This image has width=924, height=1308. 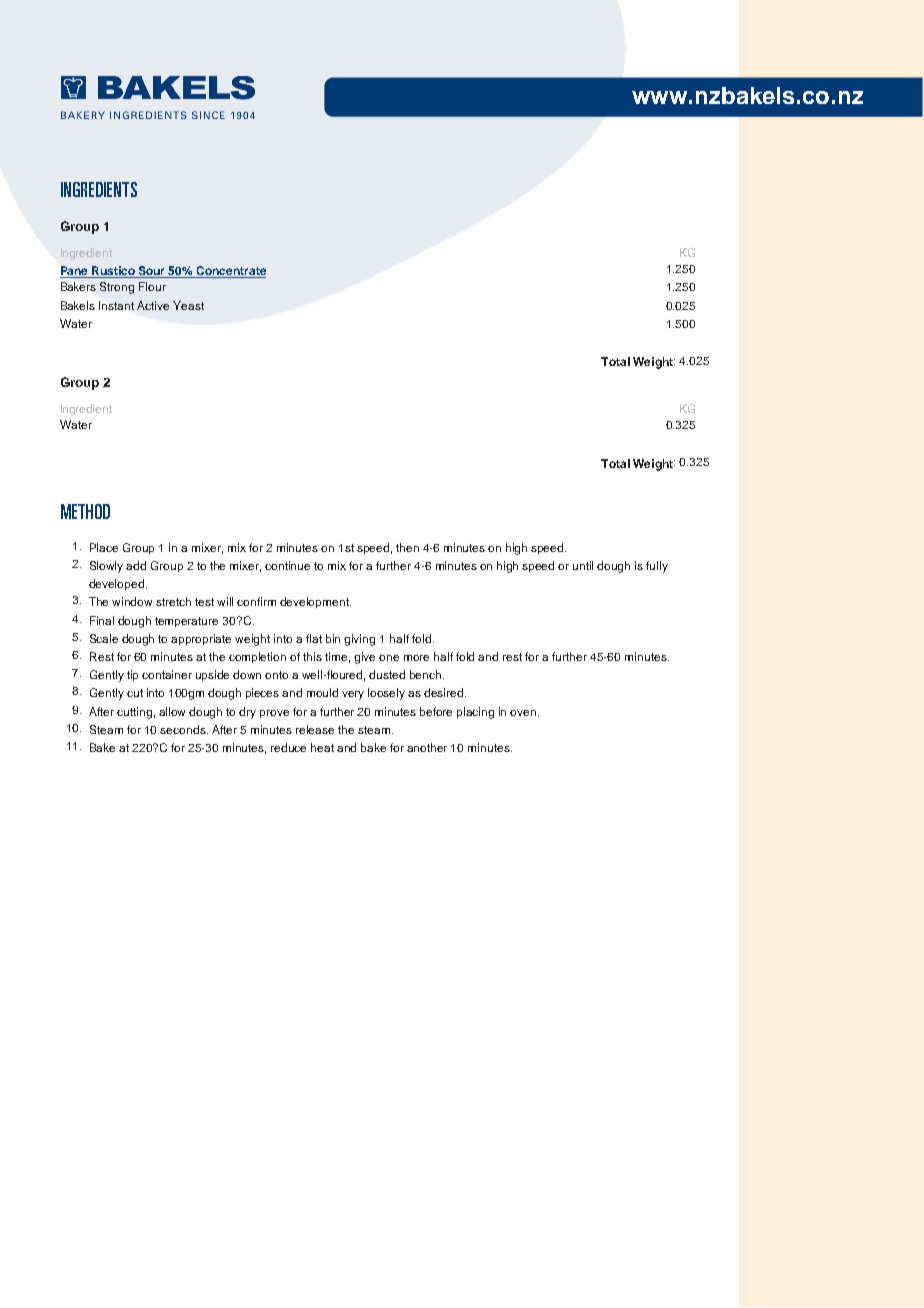 What do you see at coordinates (85, 511) in the image?
I see `METHOD` at bounding box center [85, 511].
